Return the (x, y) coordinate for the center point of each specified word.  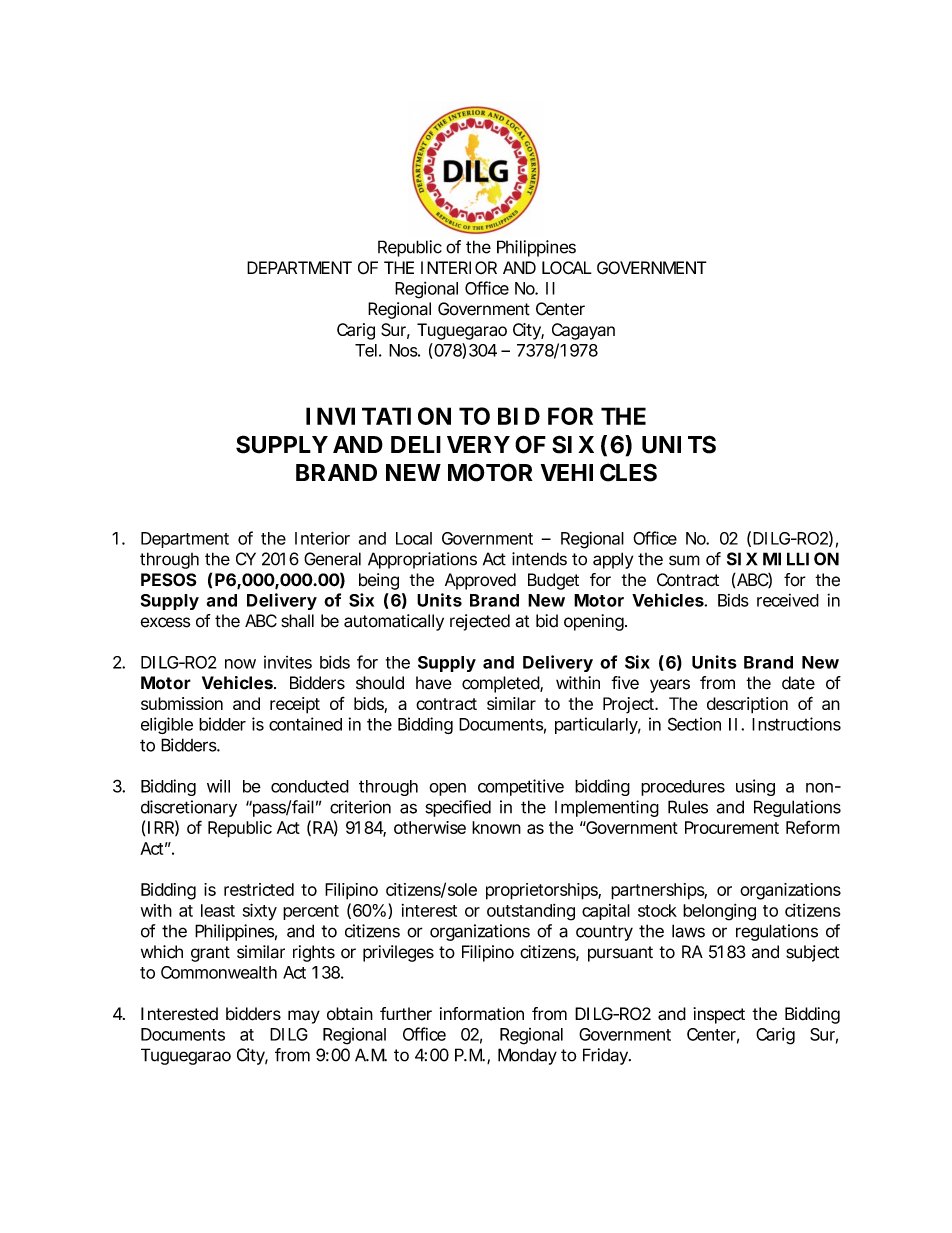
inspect (719, 1015)
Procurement (732, 827)
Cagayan (583, 331)
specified (458, 808)
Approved (480, 581)
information (482, 1014)
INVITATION (378, 416)
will (218, 786)
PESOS (169, 580)
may (304, 1017)
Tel (366, 350)
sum (684, 560)
